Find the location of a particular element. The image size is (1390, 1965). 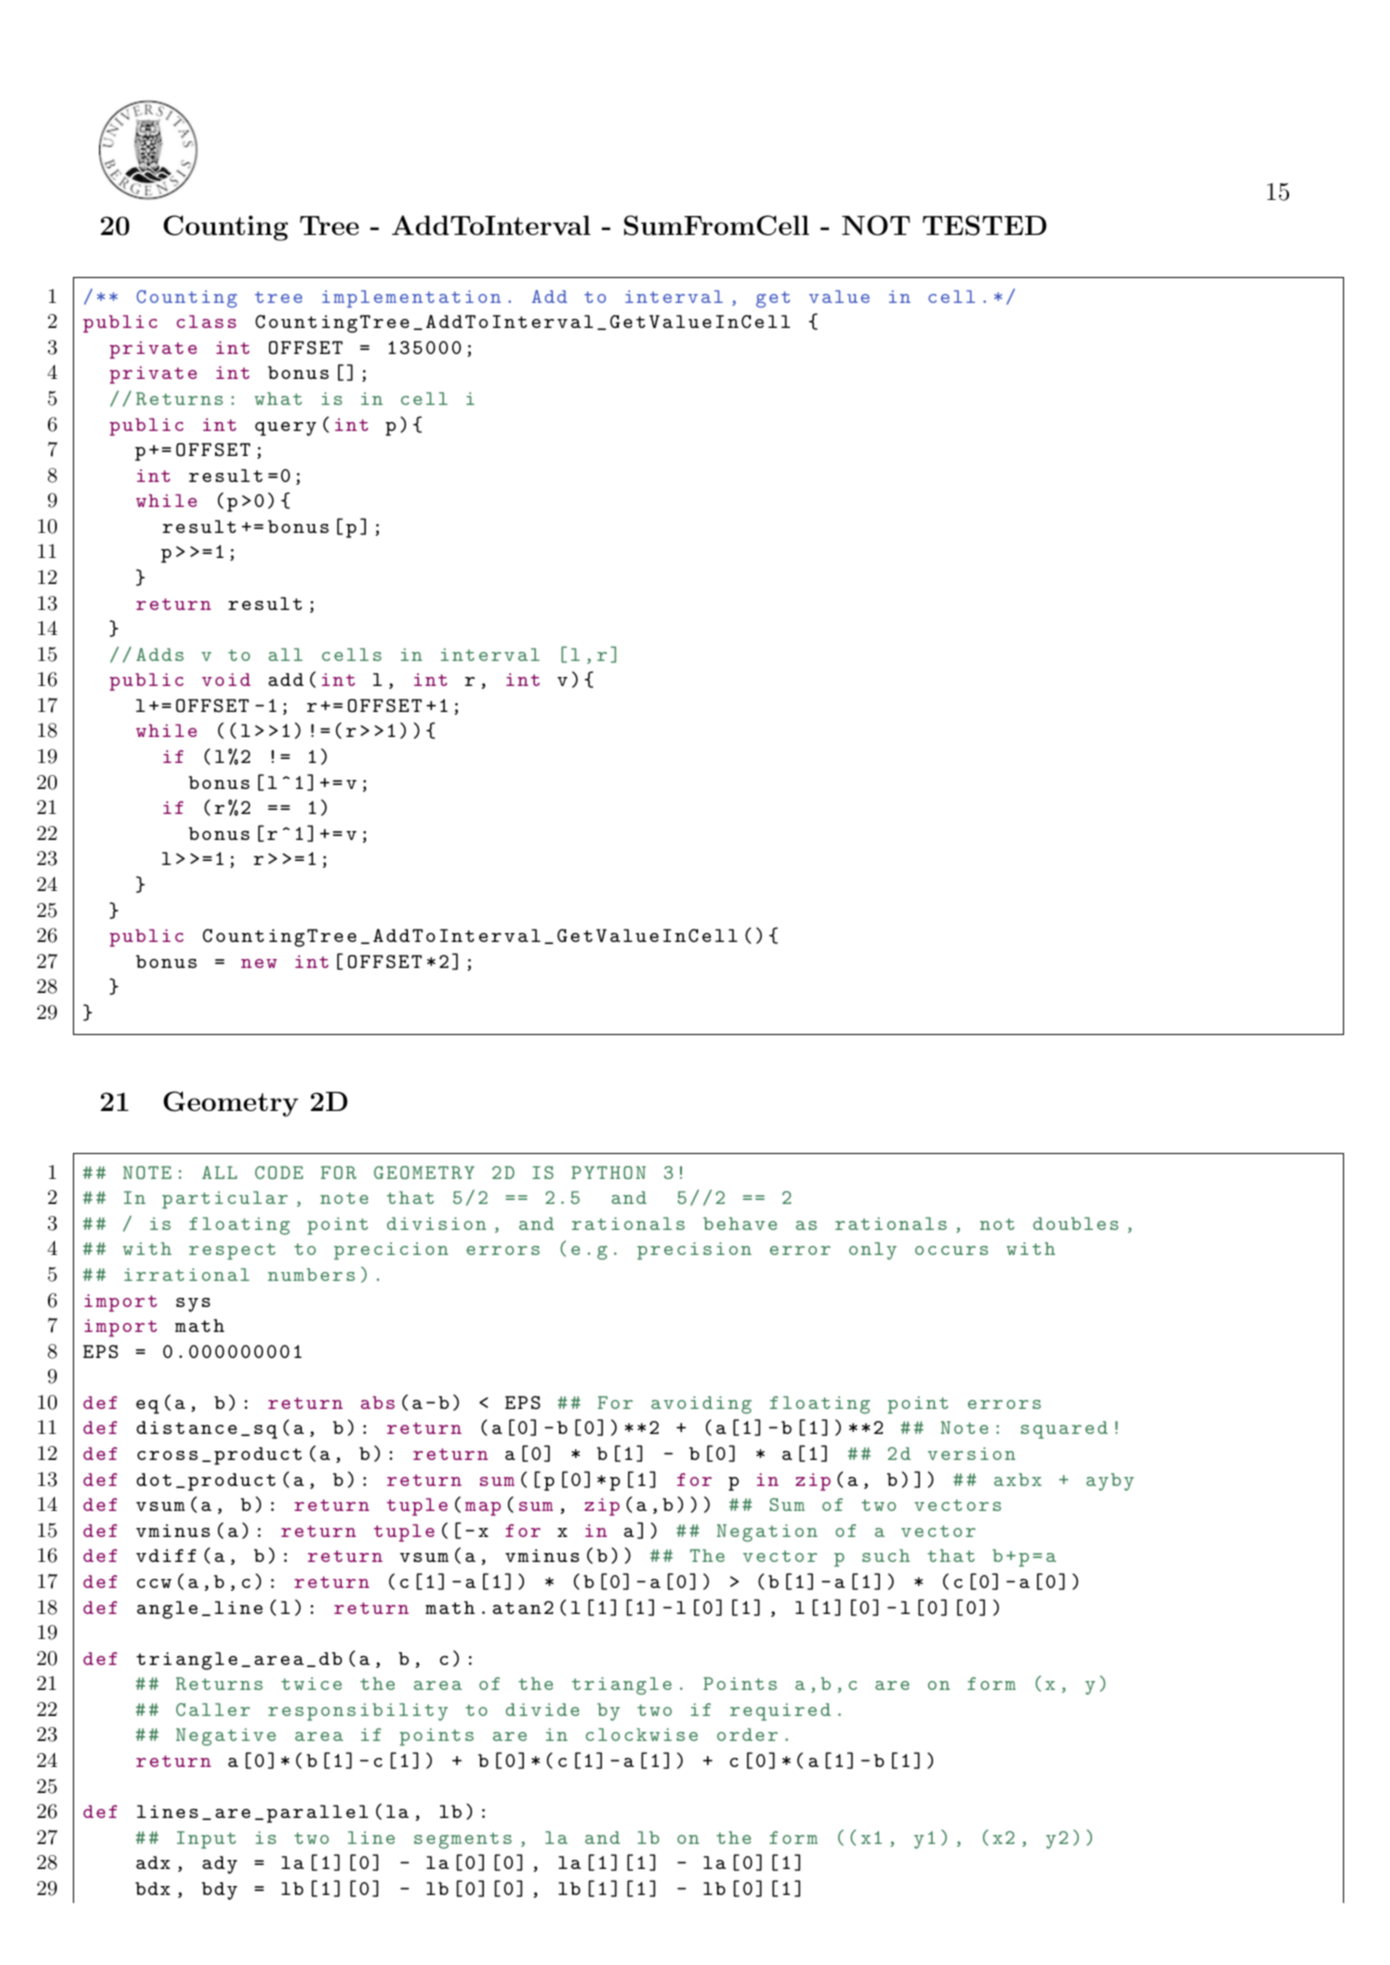

new is located at coordinates (259, 963).
